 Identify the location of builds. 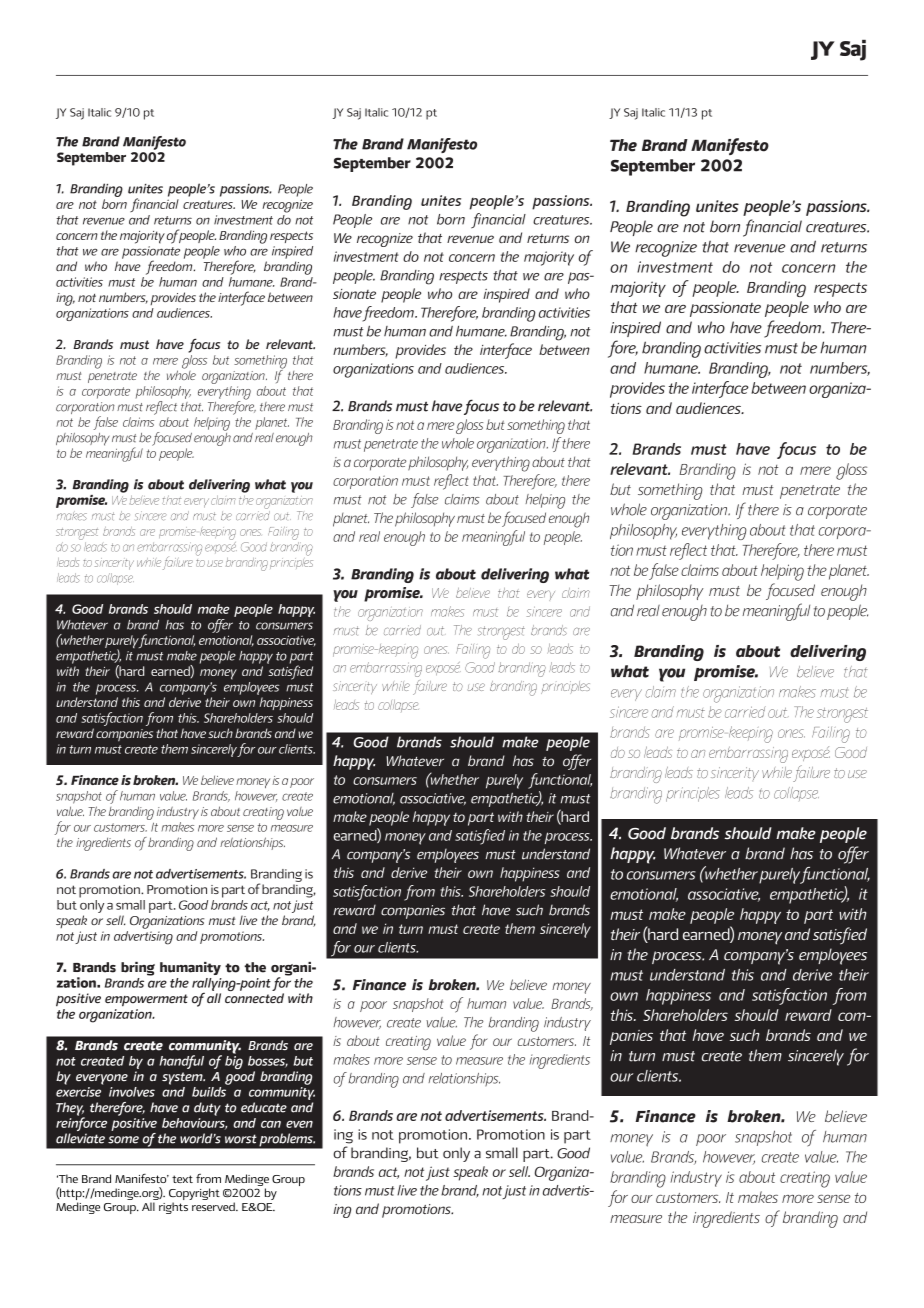
(209, 1092).
